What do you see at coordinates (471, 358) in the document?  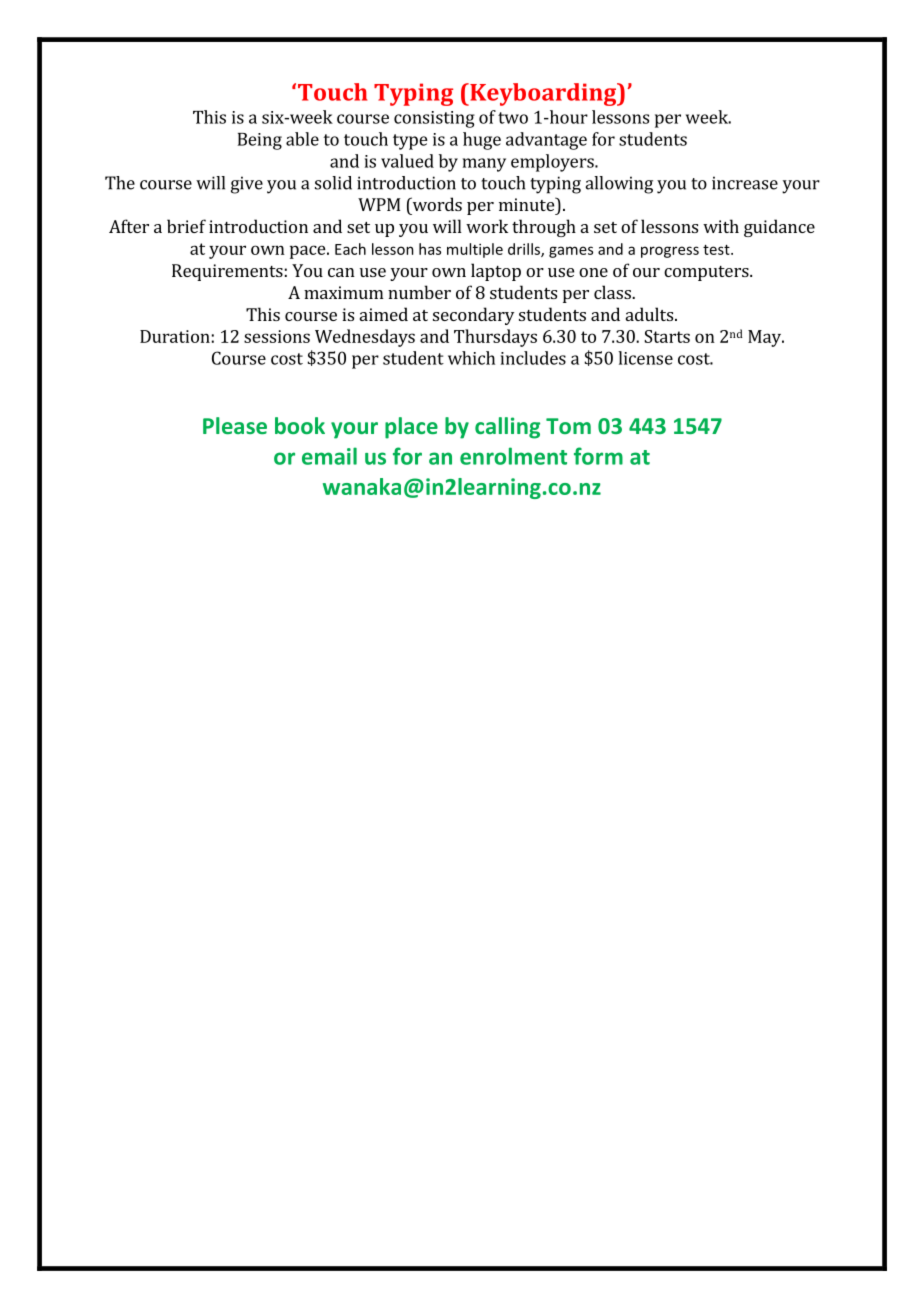 I see `which` at bounding box center [471, 358].
